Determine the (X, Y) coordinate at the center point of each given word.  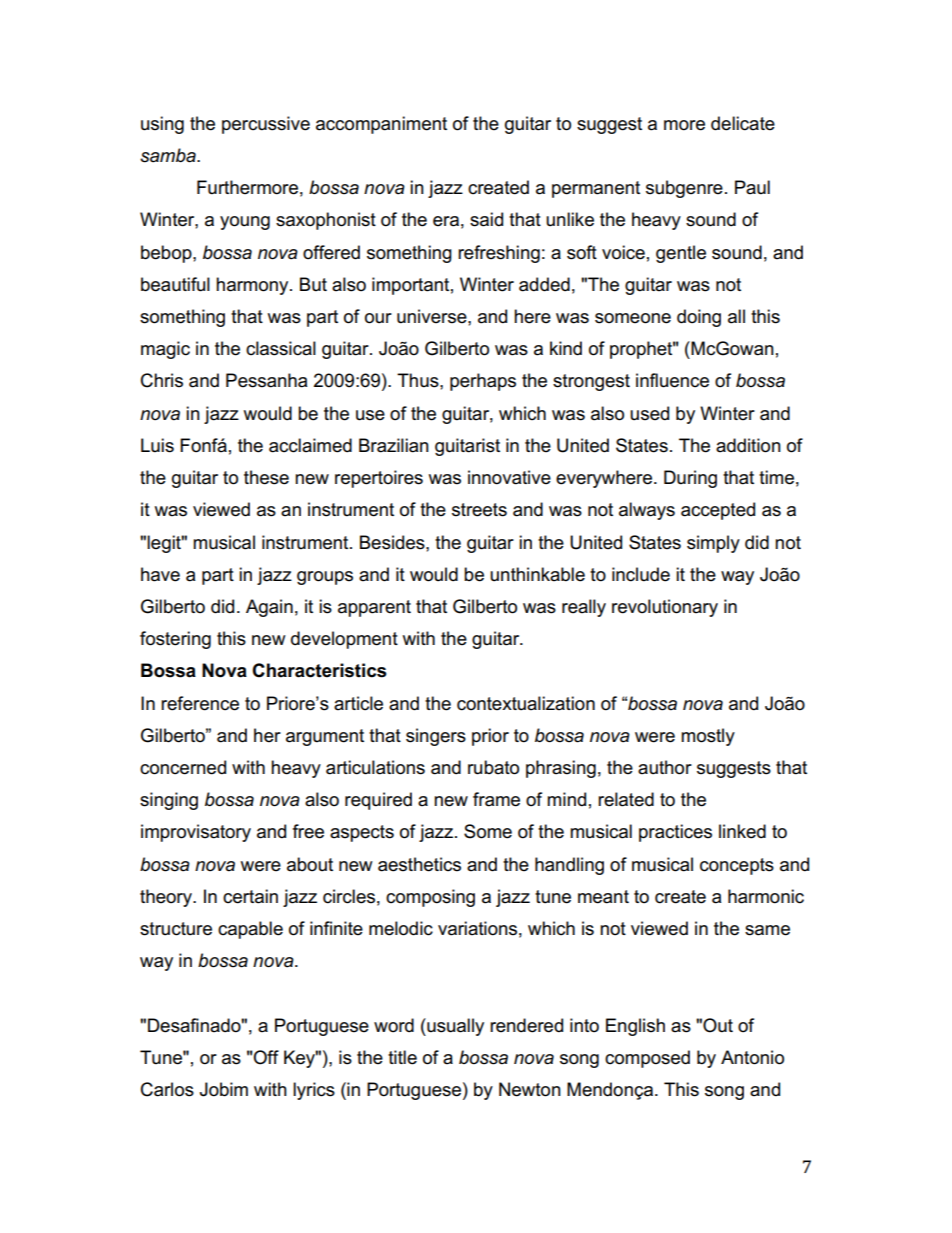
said (486, 219)
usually (454, 1027)
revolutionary (665, 608)
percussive (266, 125)
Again (269, 608)
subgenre (684, 189)
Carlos (167, 1089)
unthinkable (537, 574)
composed (647, 1059)
